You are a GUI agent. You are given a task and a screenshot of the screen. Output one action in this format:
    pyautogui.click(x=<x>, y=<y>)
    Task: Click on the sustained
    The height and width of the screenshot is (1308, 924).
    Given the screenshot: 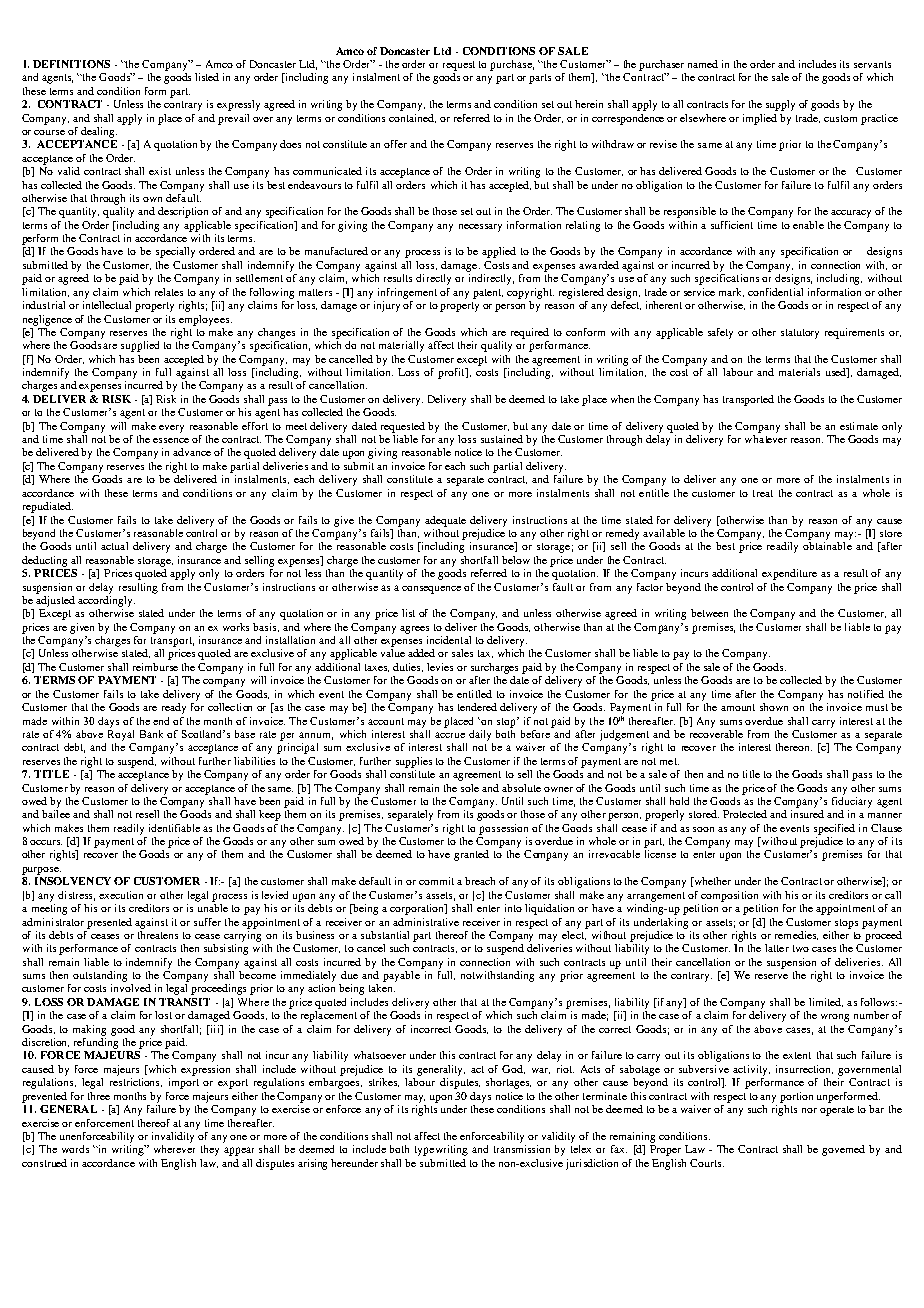 What is the action you would take?
    pyautogui.click(x=502, y=439)
